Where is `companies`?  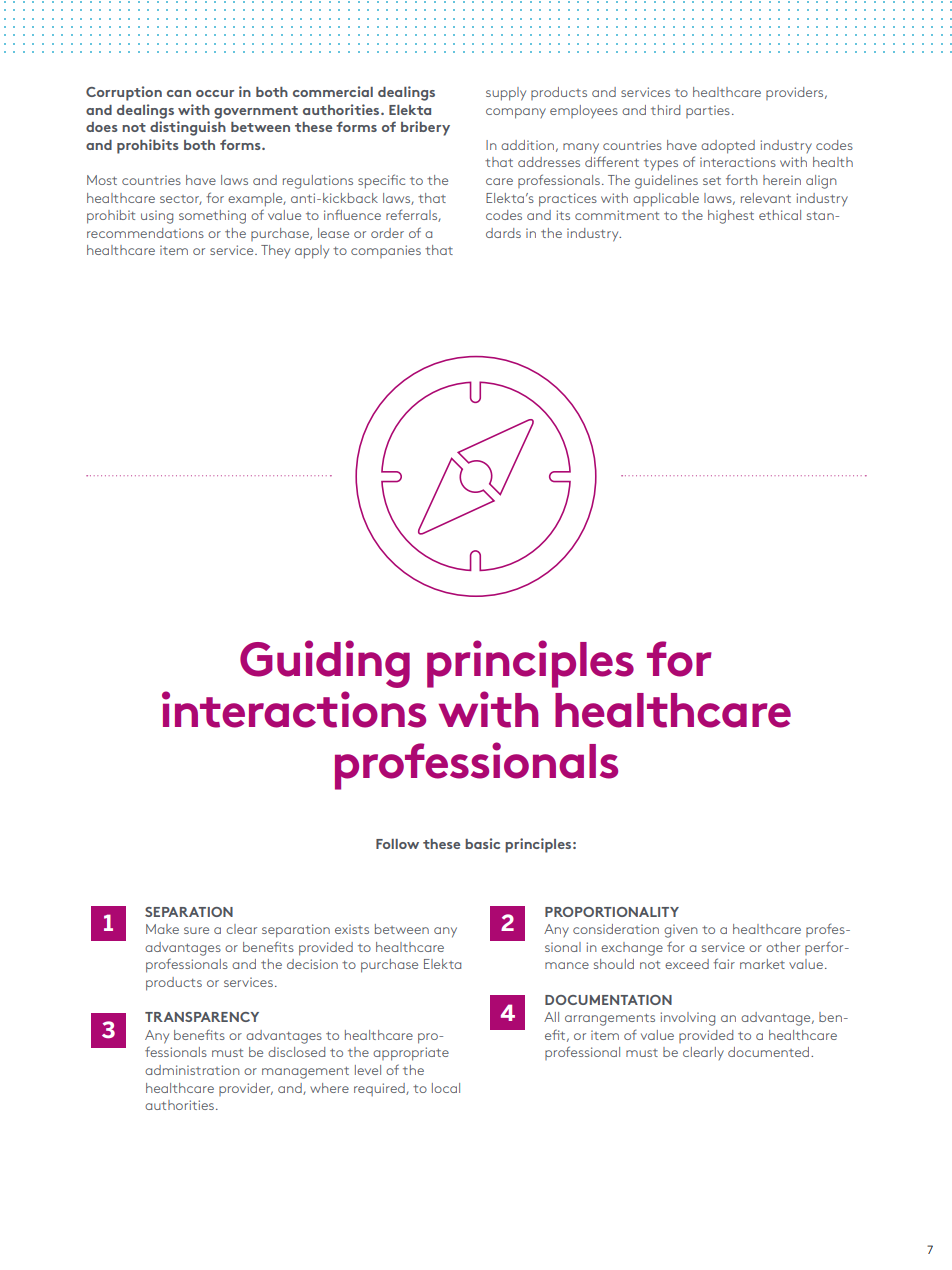 companies is located at coordinates (386, 251).
